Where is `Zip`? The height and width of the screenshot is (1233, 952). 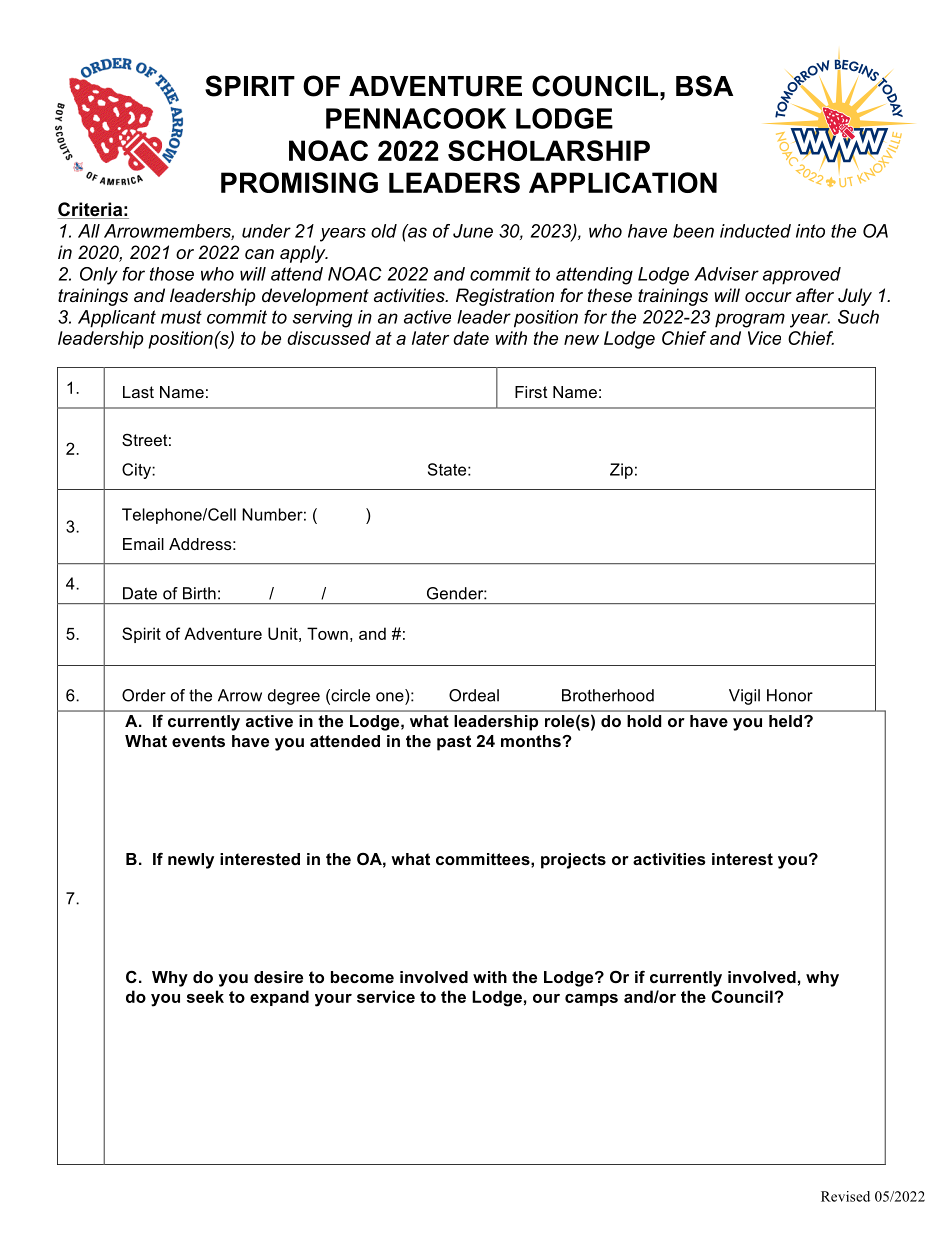
Zip is located at coordinates (621, 471).
